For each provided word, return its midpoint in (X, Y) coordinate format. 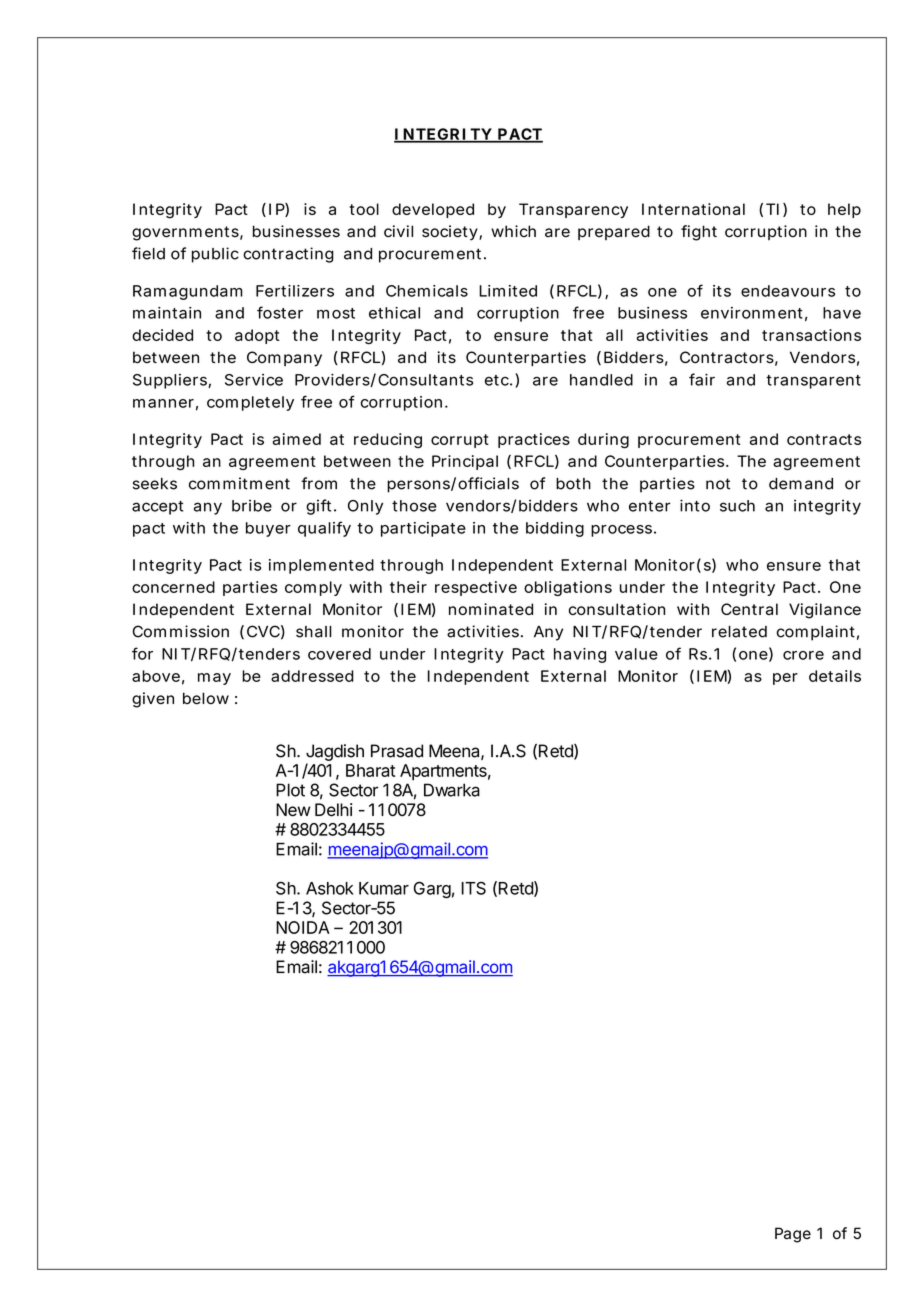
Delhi (333, 810)
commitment (239, 483)
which (513, 231)
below (206, 698)
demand (801, 484)
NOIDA (303, 927)
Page (793, 1235)
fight (699, 233)
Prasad (397, 751)
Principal (465, 462)
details (835, 676)
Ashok (330, 888)
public (215, 255)
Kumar (384, 888)
